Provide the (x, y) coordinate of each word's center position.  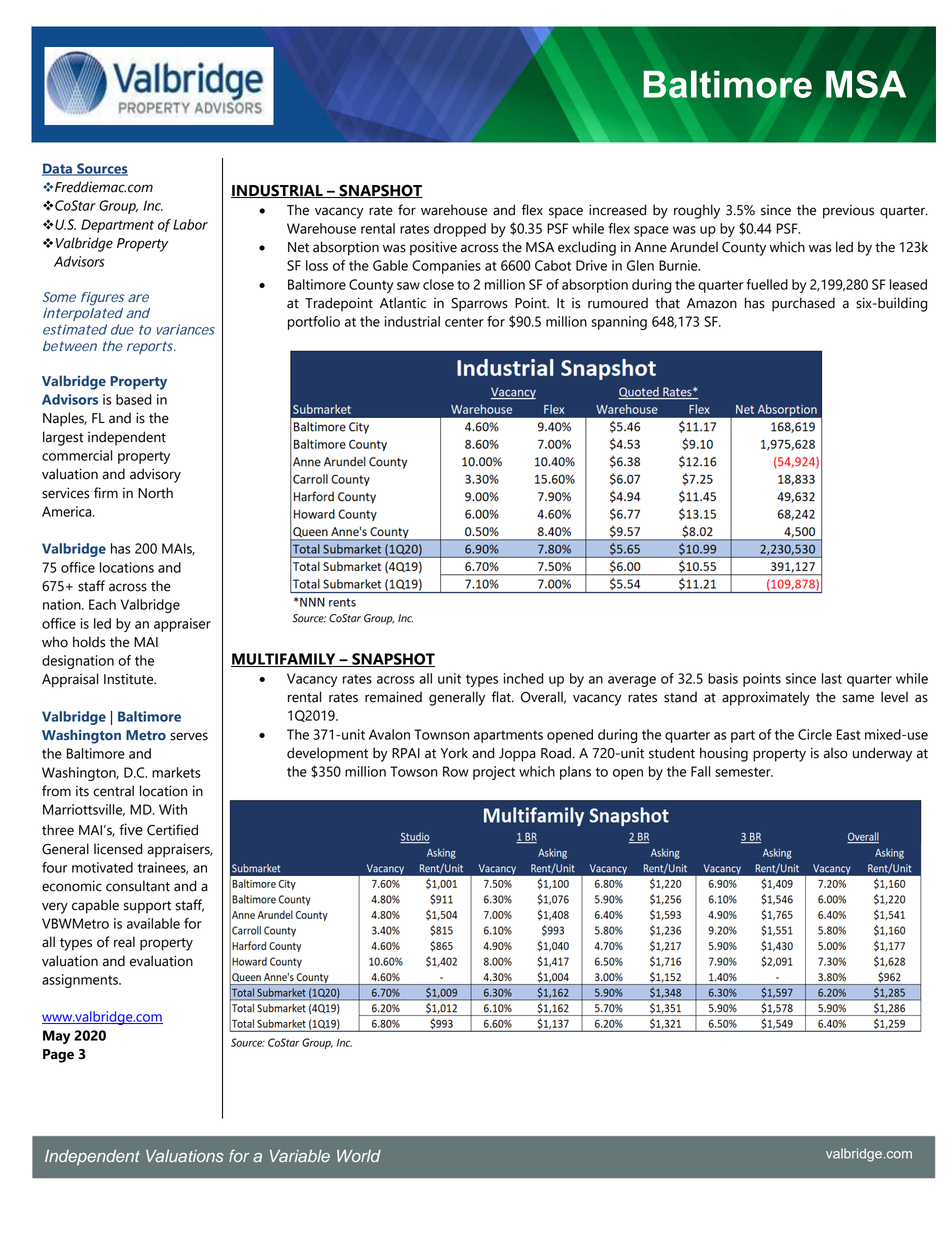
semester (744, 772)
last (832, 678)
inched (524, 678)
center (464, 322)
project (494, 773)
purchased (803, 304)
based (134, 399)
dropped (460, 230)
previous (848, 211)
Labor (190, 224)
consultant (138, 886)
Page (58, 1056)
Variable (300, 1156)
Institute (130, 679)
